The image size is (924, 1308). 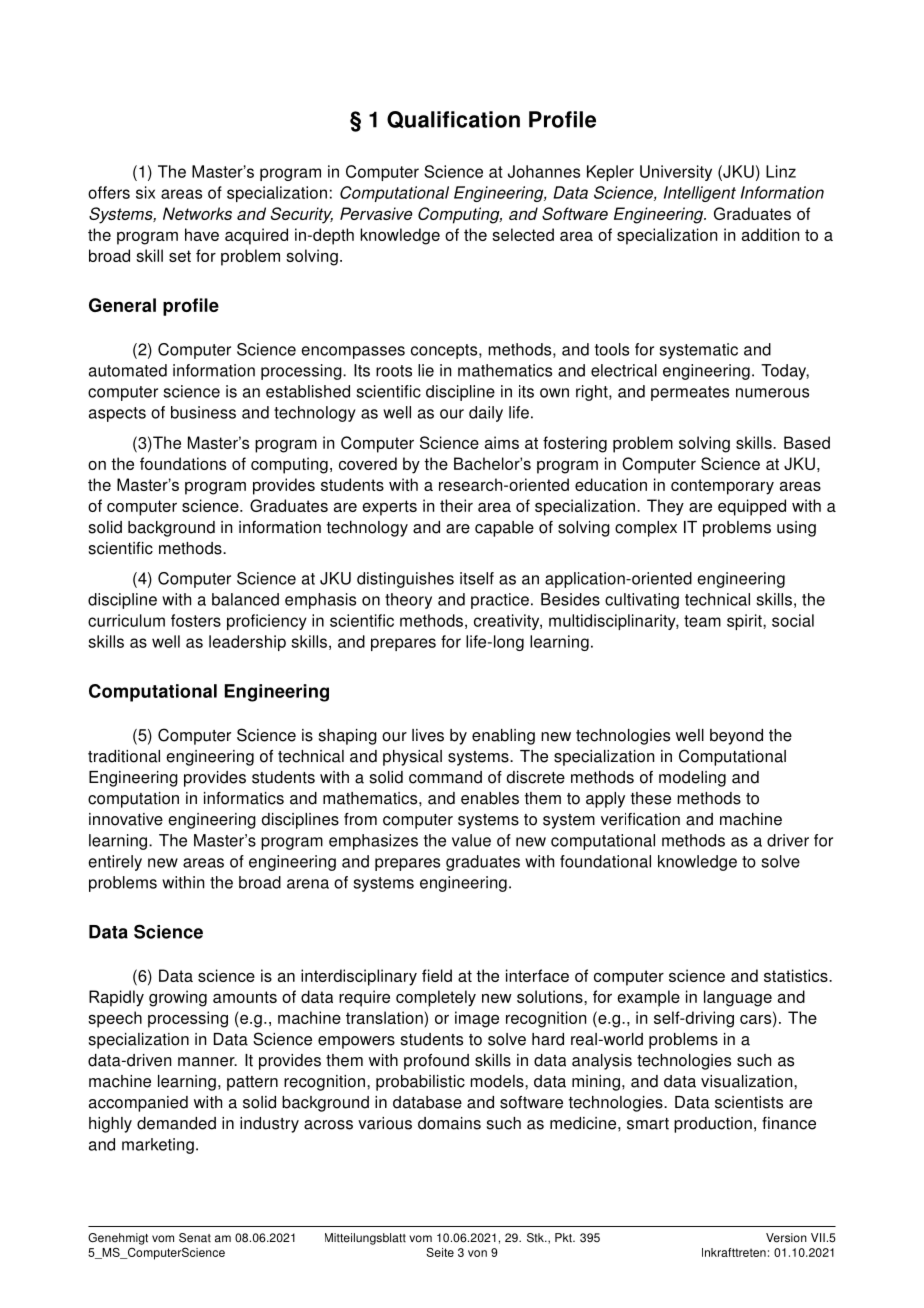 I want to click on foundations, so click(x=183, y=463).
